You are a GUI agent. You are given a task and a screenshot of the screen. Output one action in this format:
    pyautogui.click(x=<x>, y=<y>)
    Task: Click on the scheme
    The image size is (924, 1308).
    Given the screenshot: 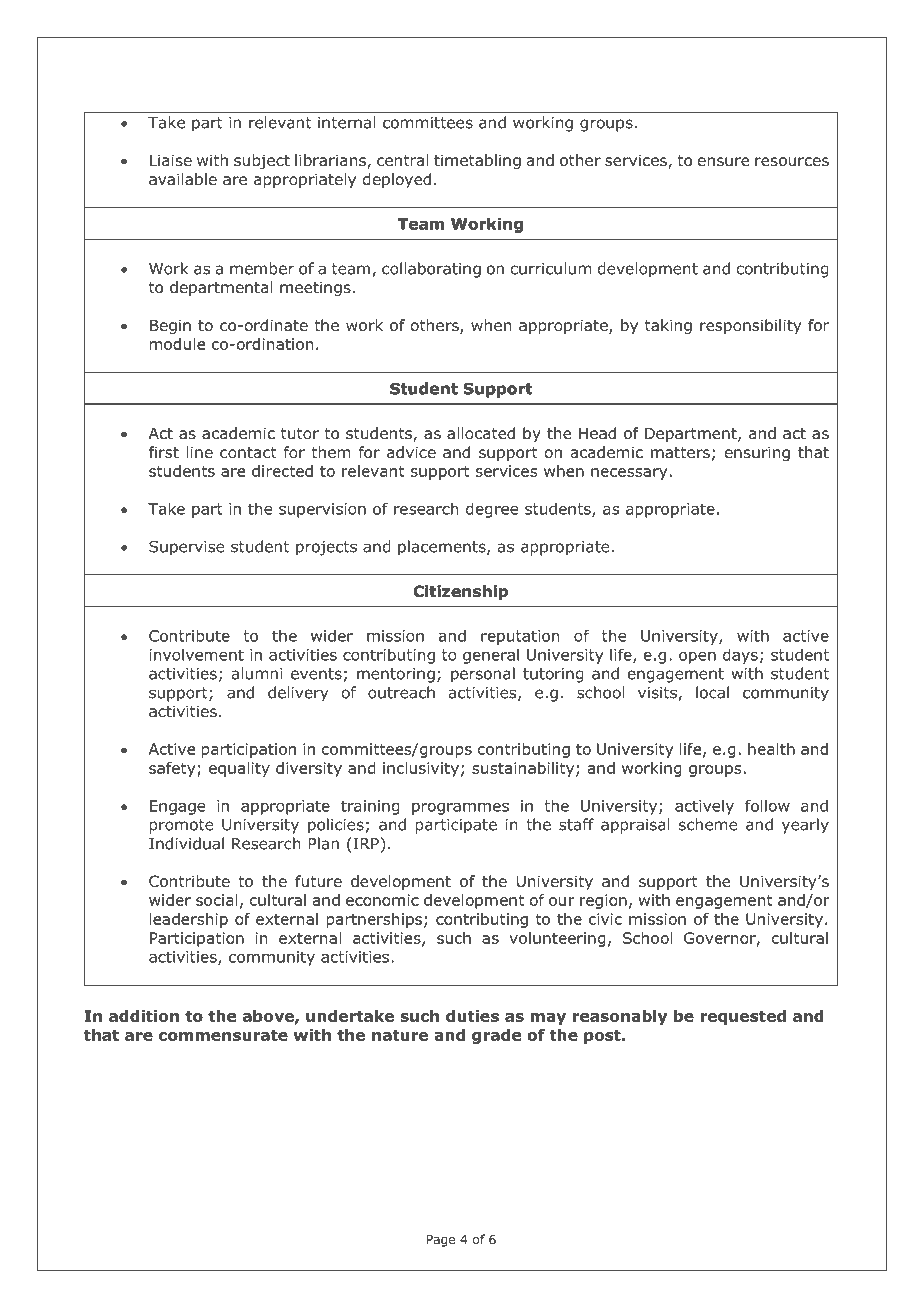 What is the action you would take?
    pyautogui.click(x=708, y=824)
